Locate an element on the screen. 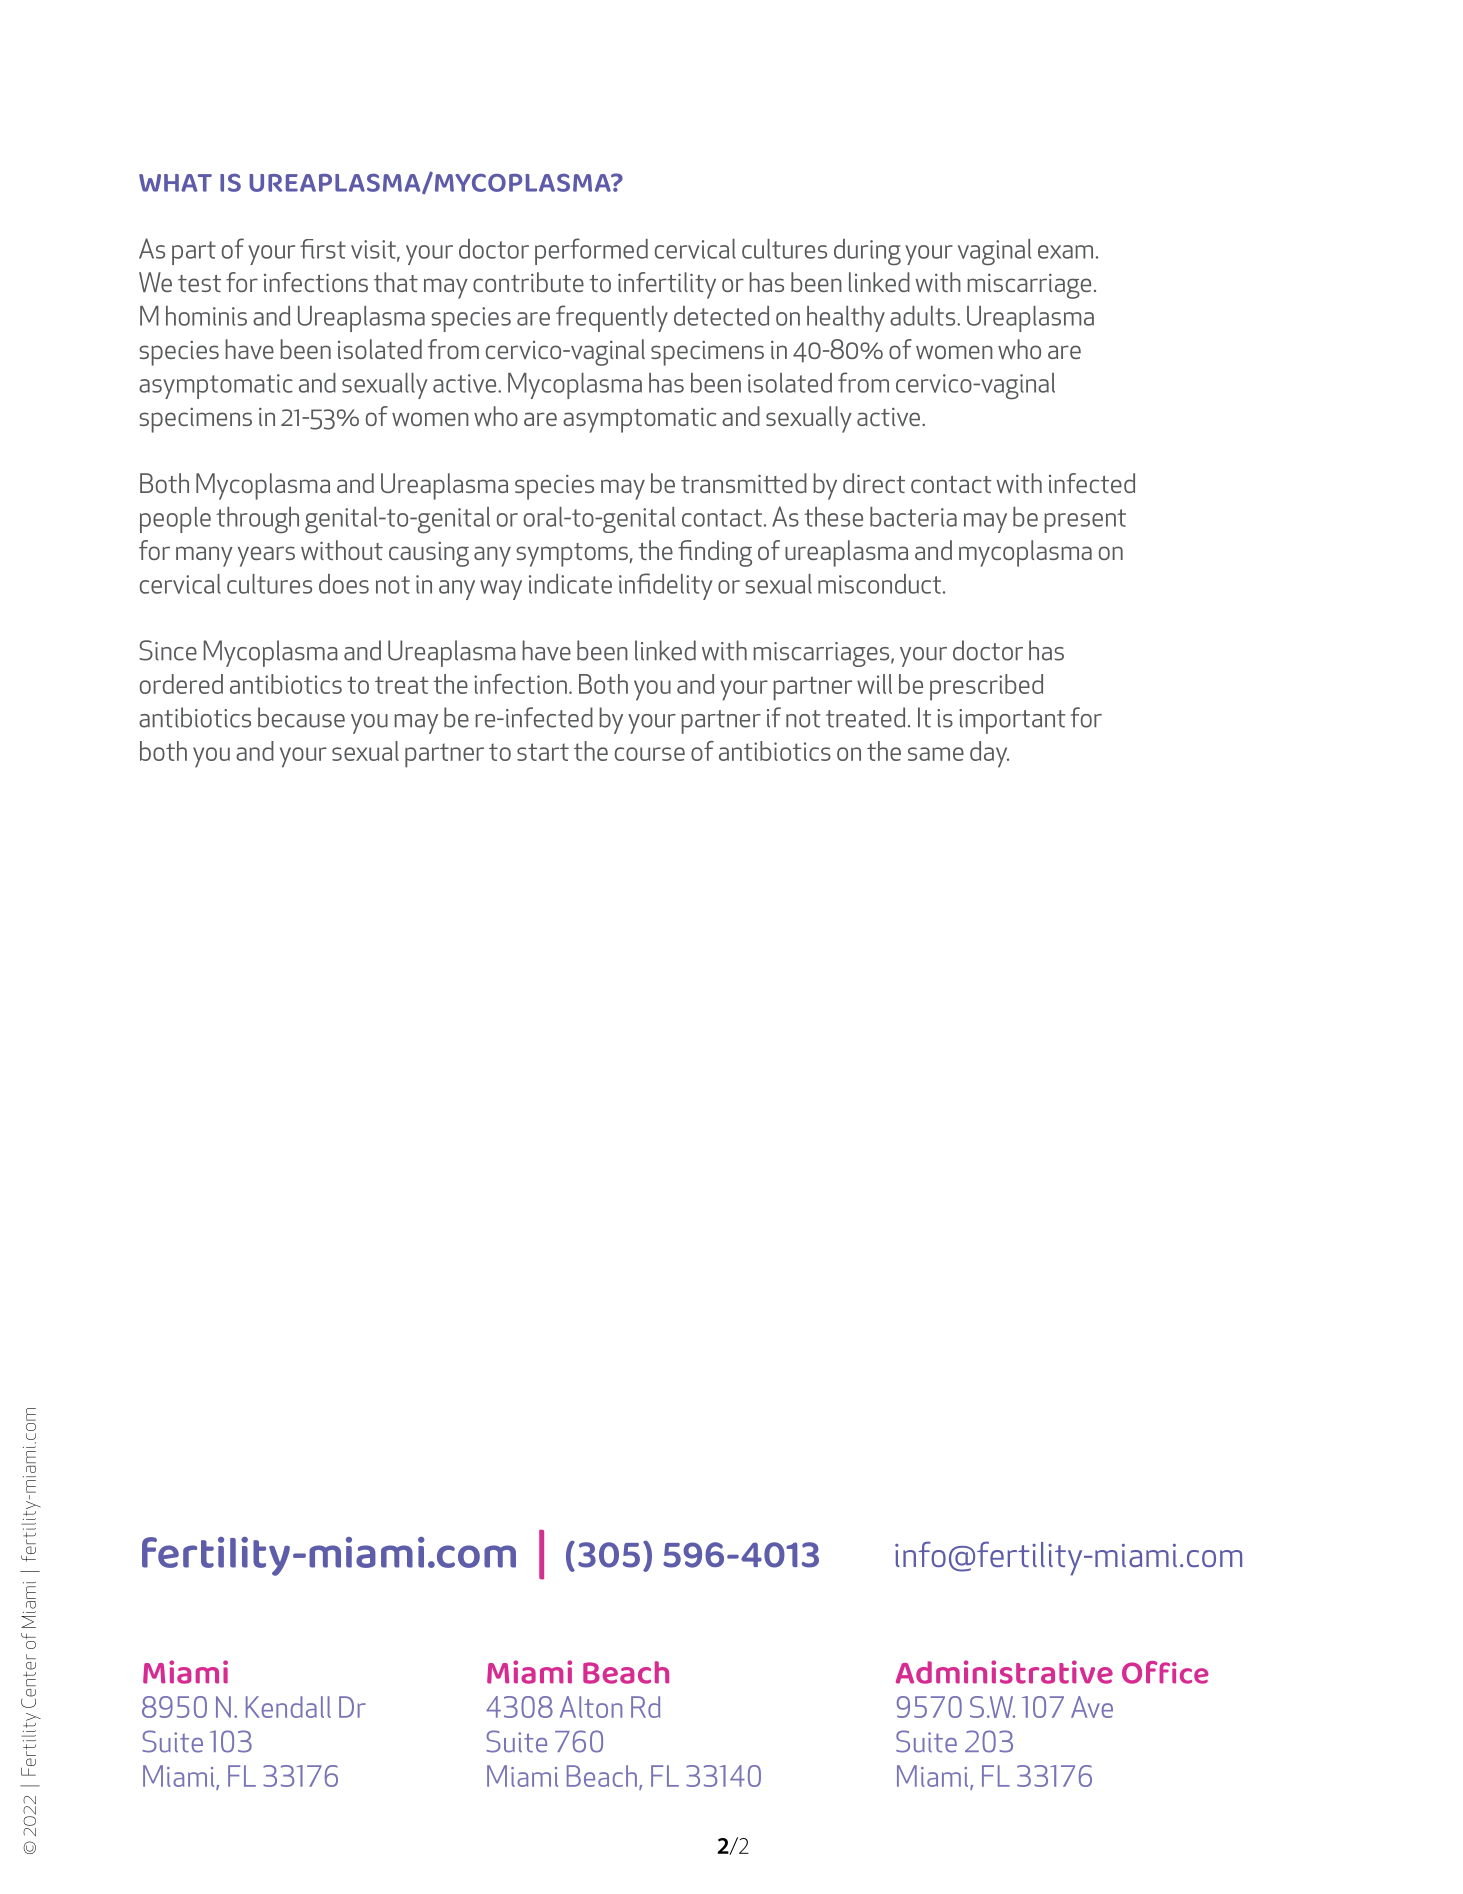 The width and height of the screenshot is (1463, 1894). test is located at coordinates (199, 283).
